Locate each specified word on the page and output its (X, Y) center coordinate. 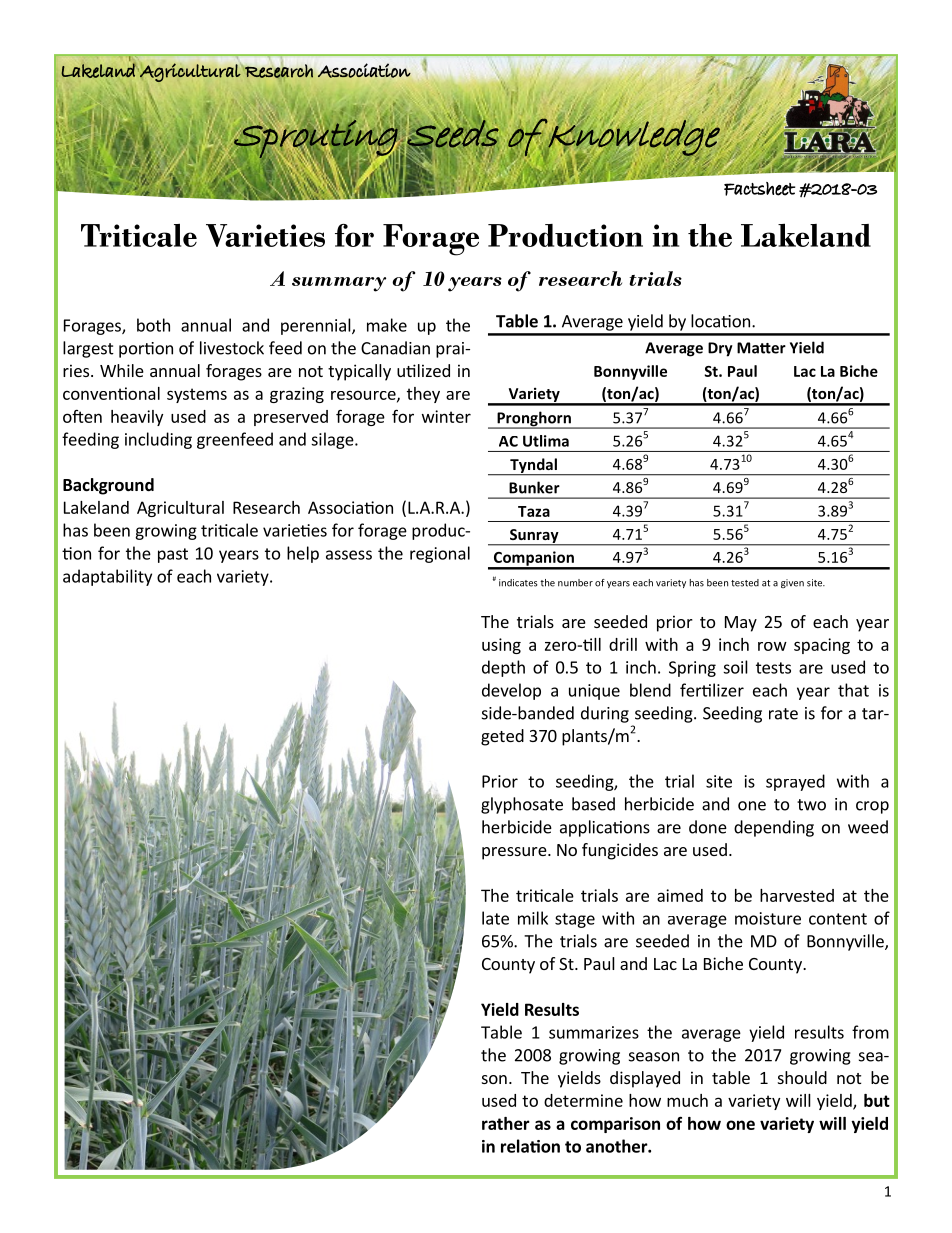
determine (583, 1100)
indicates (518, 583)
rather (506, 1123)
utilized (423, 370)
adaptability (107, 577)
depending (774, 828)
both (153, 325)
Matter (761, 348)
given (792, 583)
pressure (515, 853)
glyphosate (522, 805)
